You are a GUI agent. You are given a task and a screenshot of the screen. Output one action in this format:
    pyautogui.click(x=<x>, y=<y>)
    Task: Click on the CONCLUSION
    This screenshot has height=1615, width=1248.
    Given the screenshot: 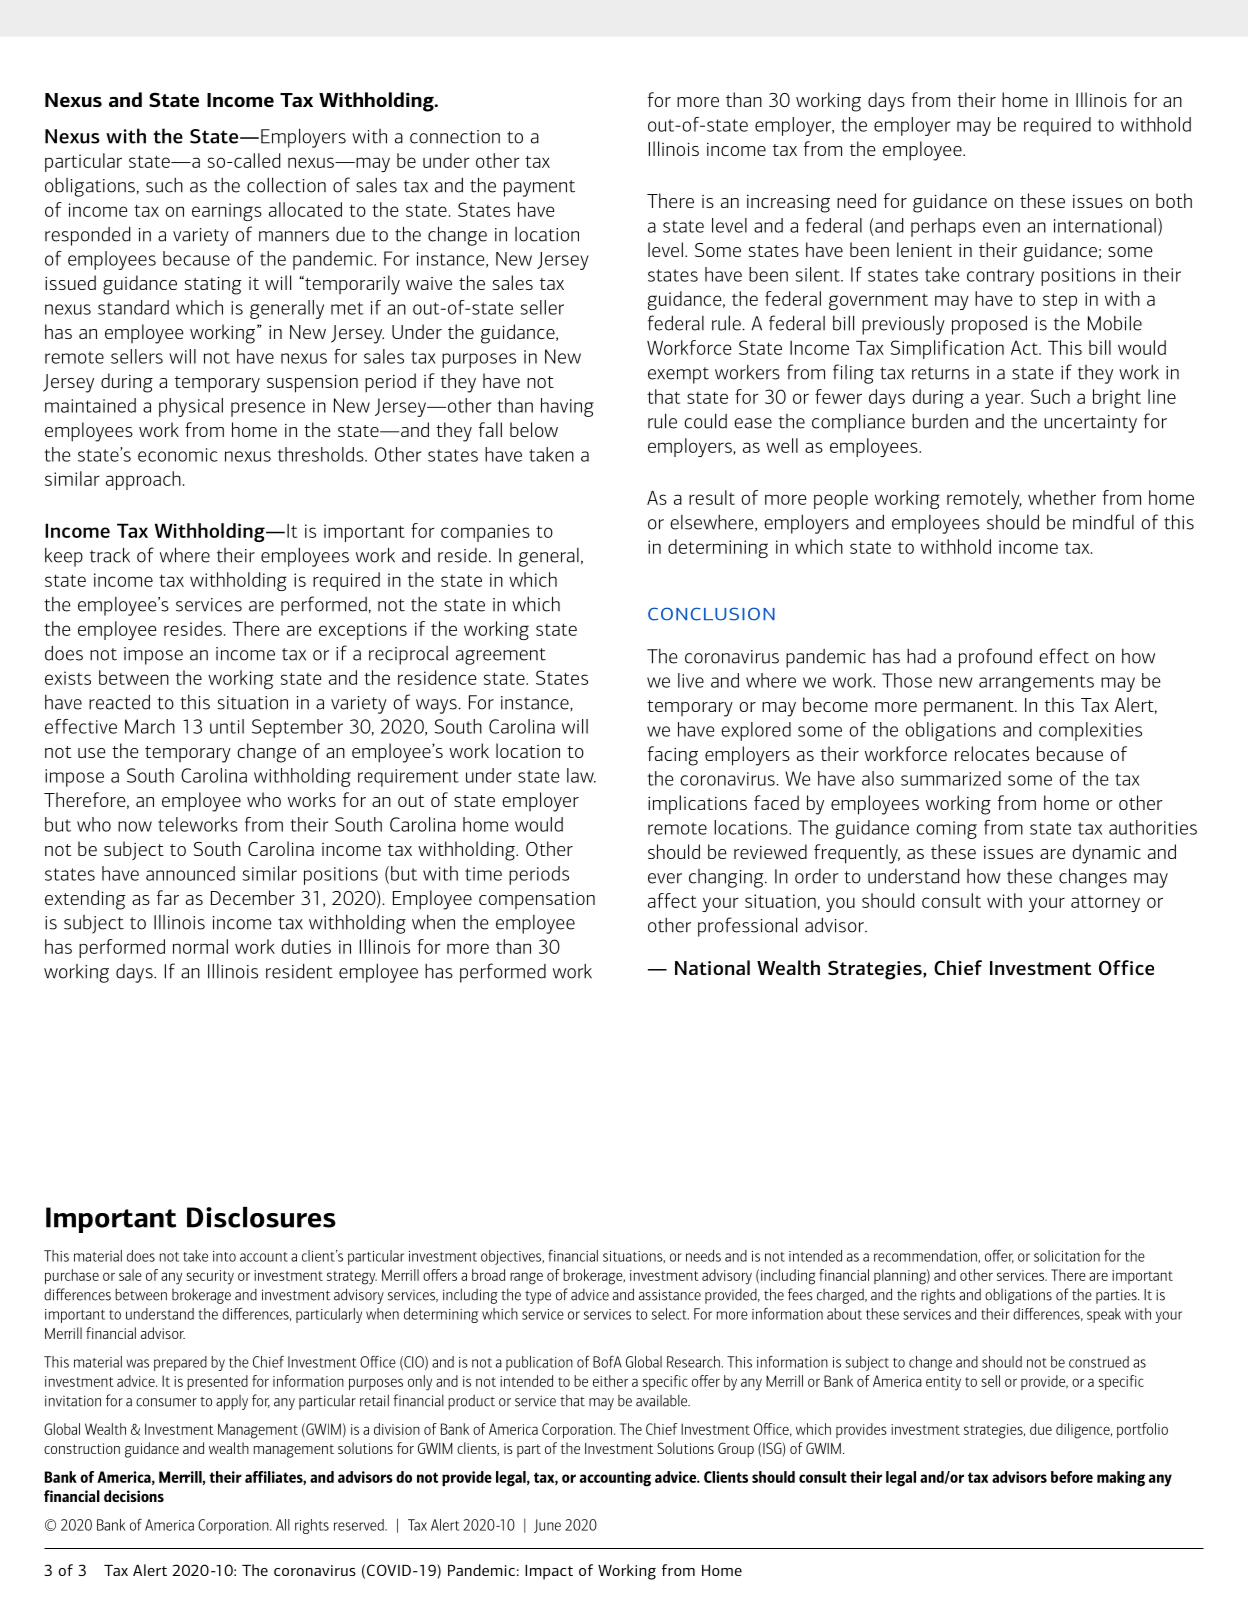 What is the action you would take?
    pyautogui.click(x=711, y=614)
